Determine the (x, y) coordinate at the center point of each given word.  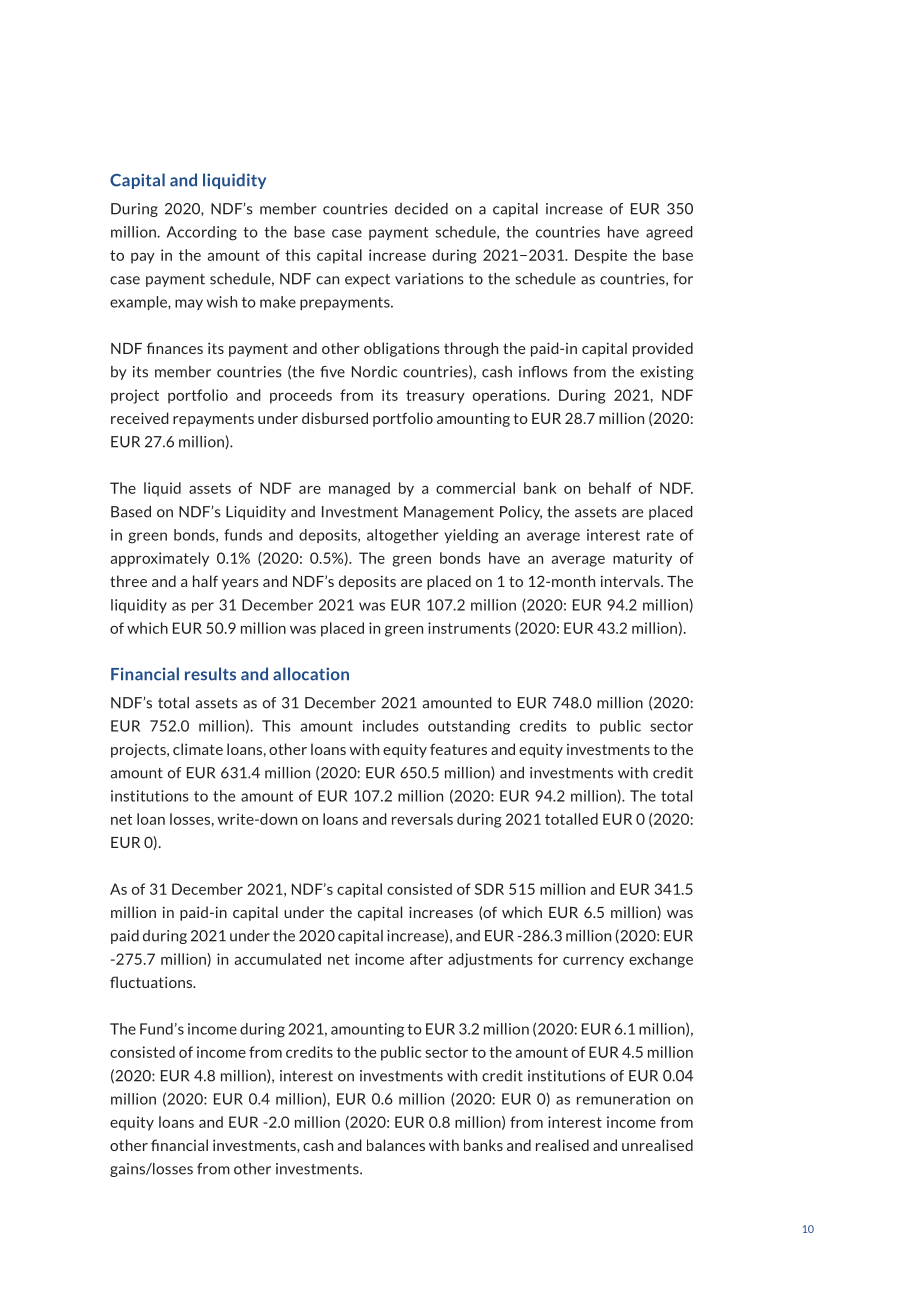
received (140, 418)
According (202, 233)
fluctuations (152, 982)
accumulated (278, 959)
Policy (521, 513)
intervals (631, 581)
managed (359, 489)
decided (421, 209)
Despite (601, 256)
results (210, 674)
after (426, 959)
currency (593, 962)
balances (396, 1145)
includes (391, 726)
